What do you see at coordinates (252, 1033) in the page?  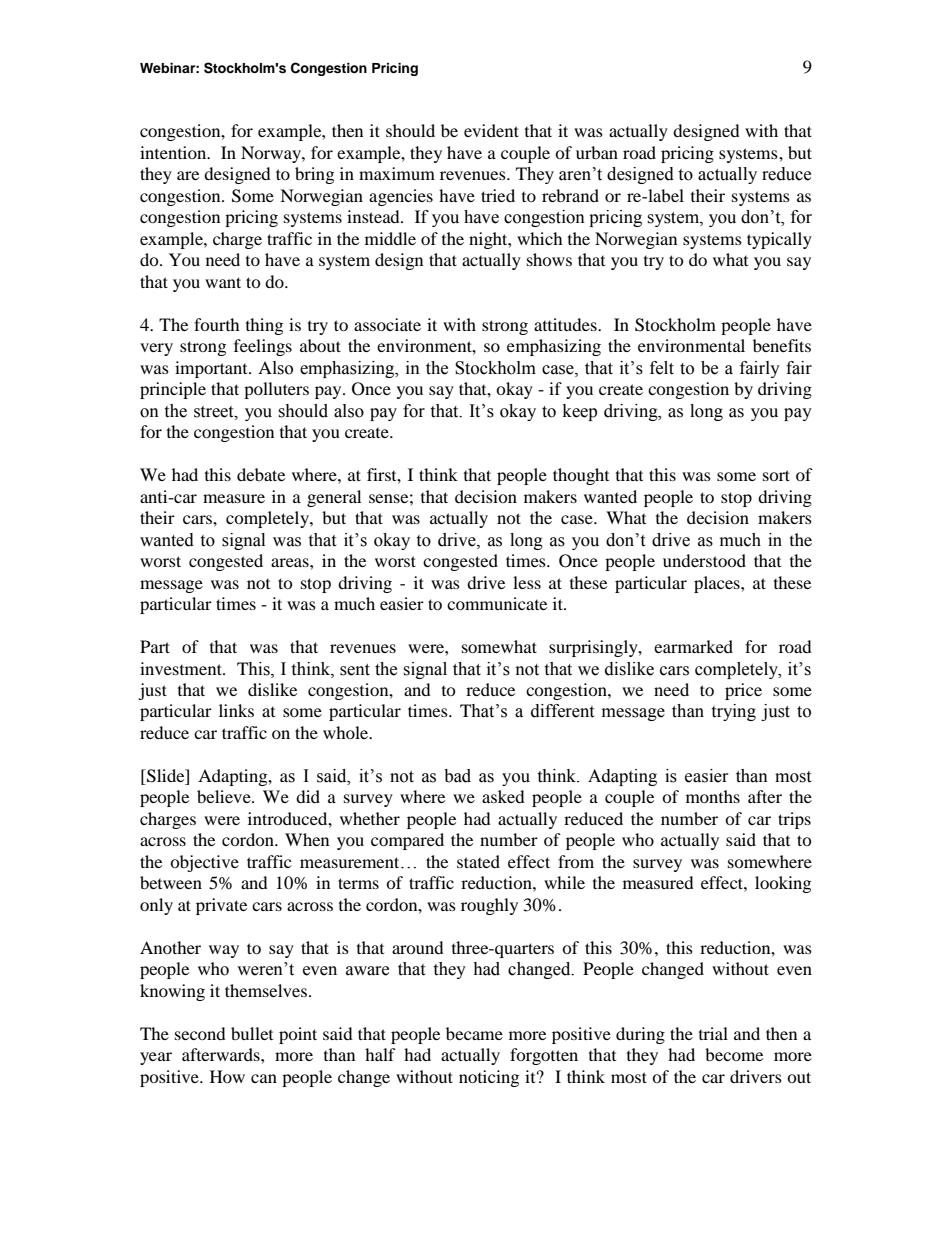 I see `bullet` at bounding box center [252, 1033].
